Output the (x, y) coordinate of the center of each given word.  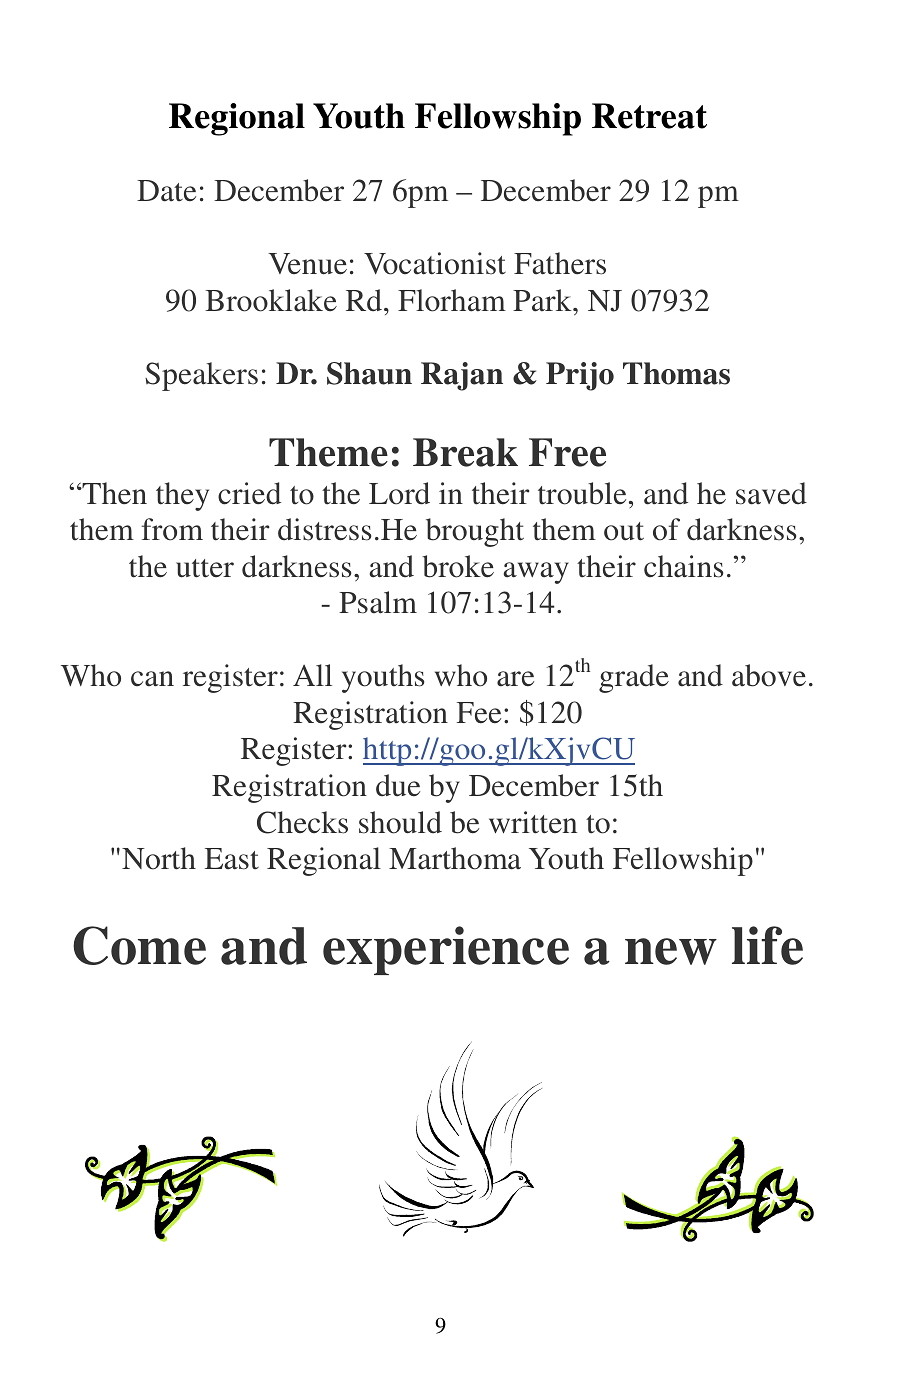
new (671, 951)
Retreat (649, 116)
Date (166, 191)
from (172, 529)
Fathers (560, 263)
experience (446, 950)
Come (139, 945)
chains (684, 566)
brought (475, 532)
